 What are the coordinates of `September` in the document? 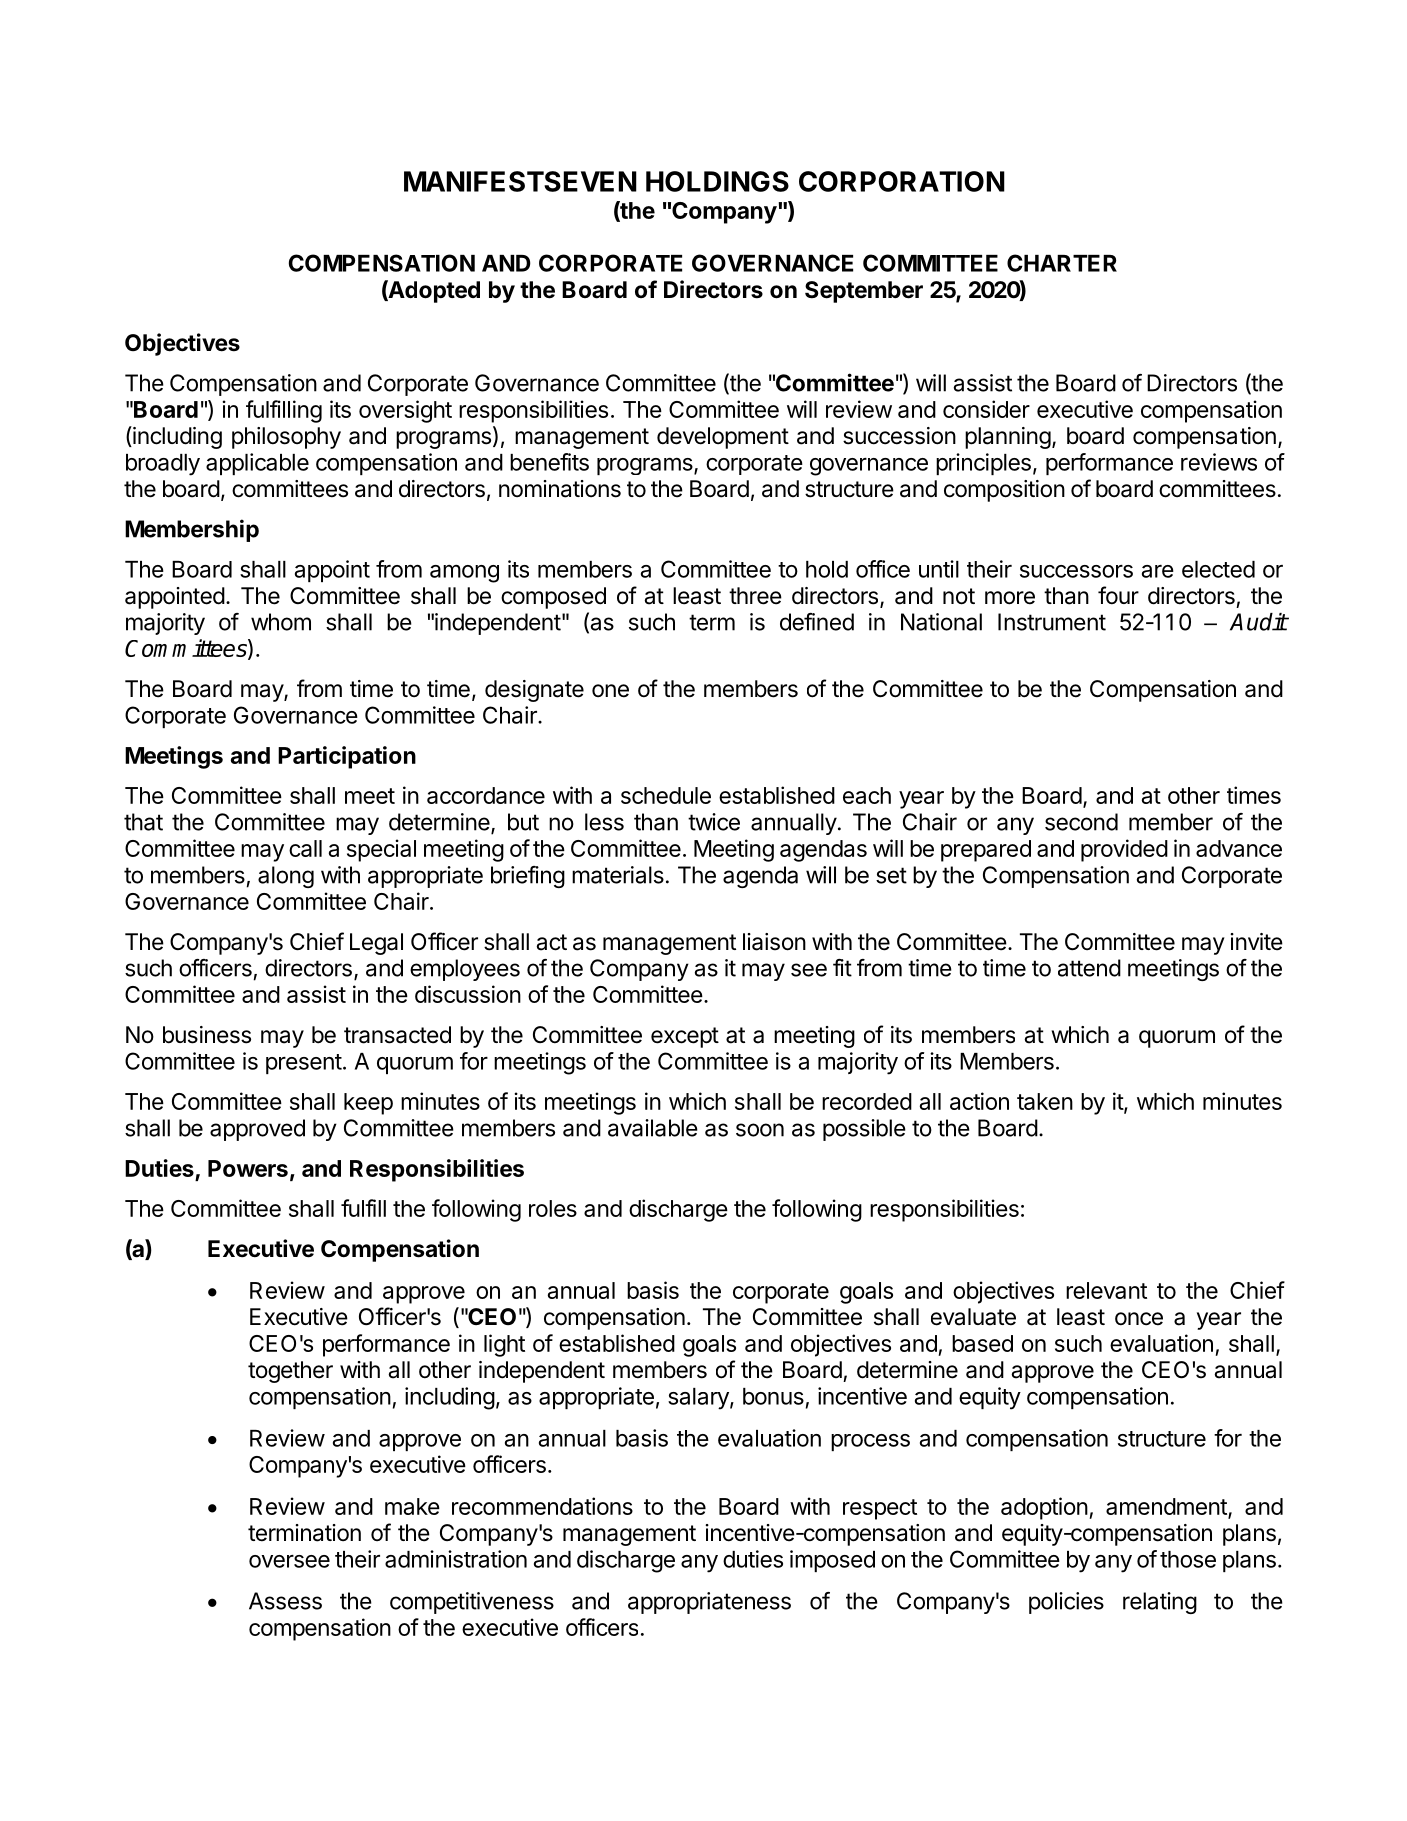 It's located at (864, 292).
